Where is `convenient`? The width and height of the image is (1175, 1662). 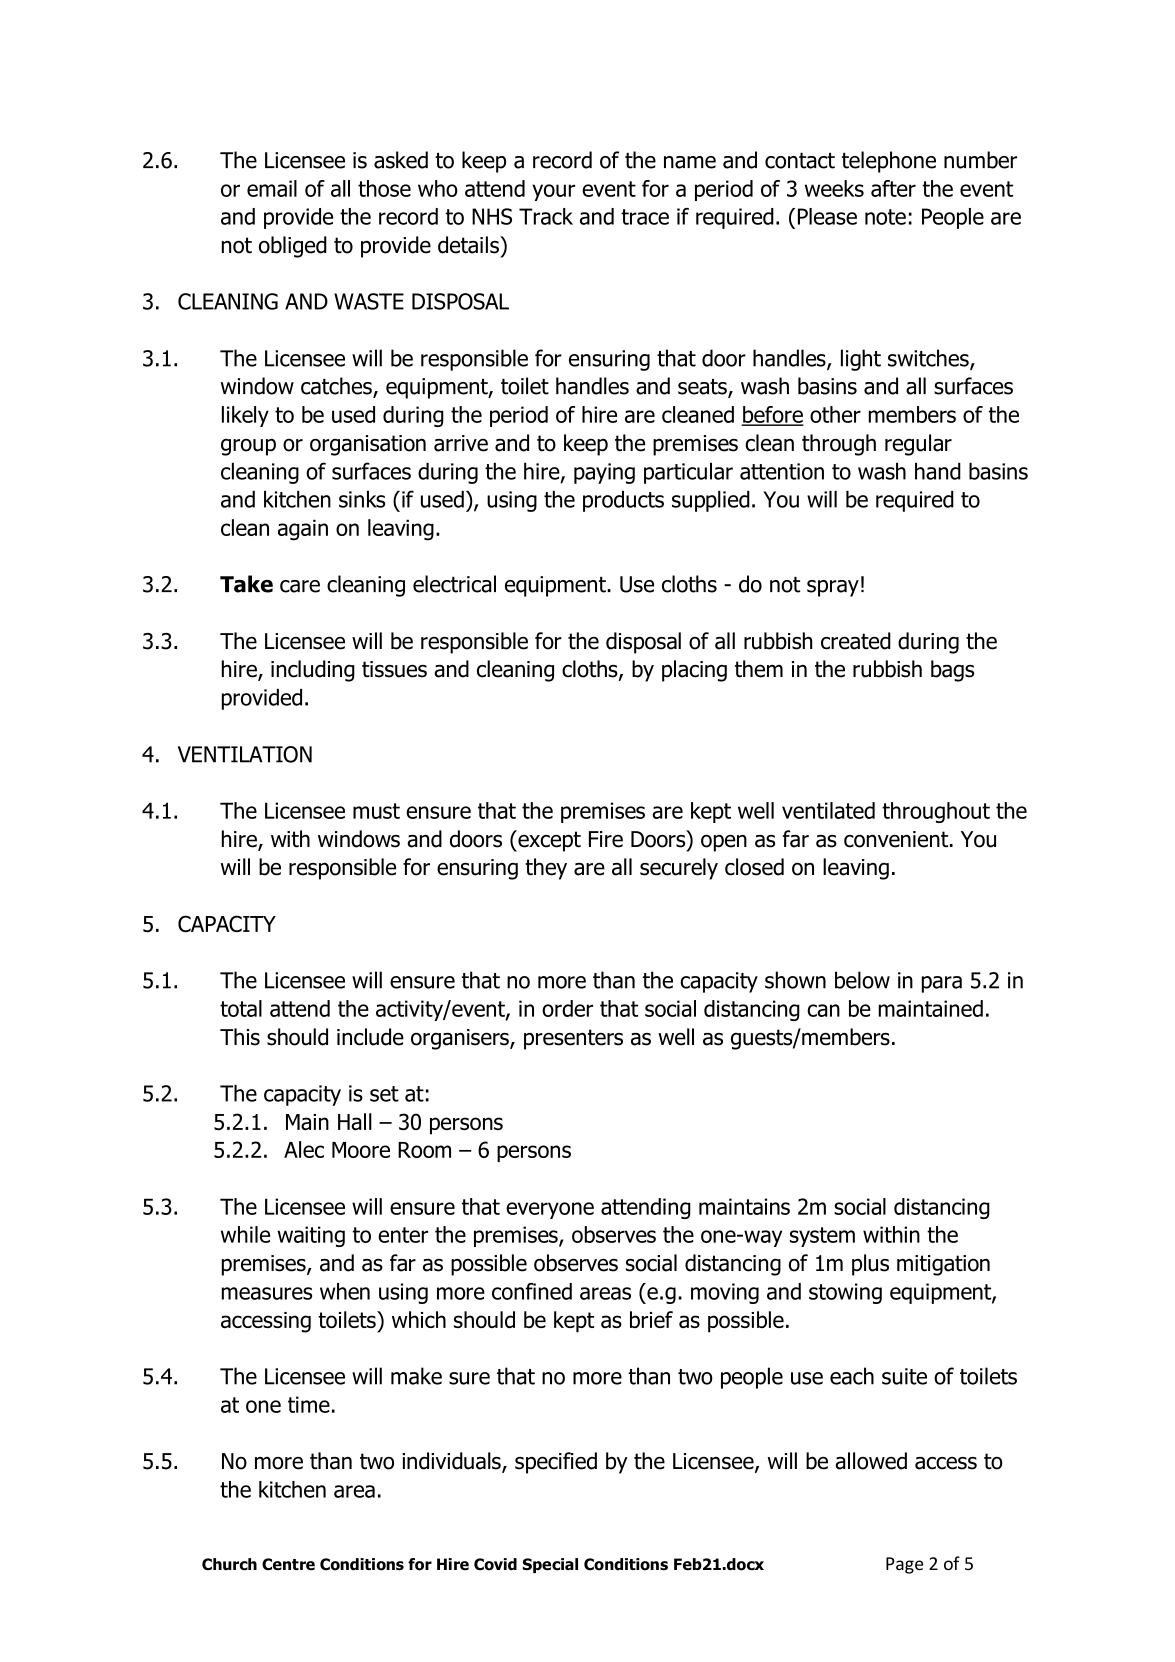
convenient is located at coordinates (897, 839).
